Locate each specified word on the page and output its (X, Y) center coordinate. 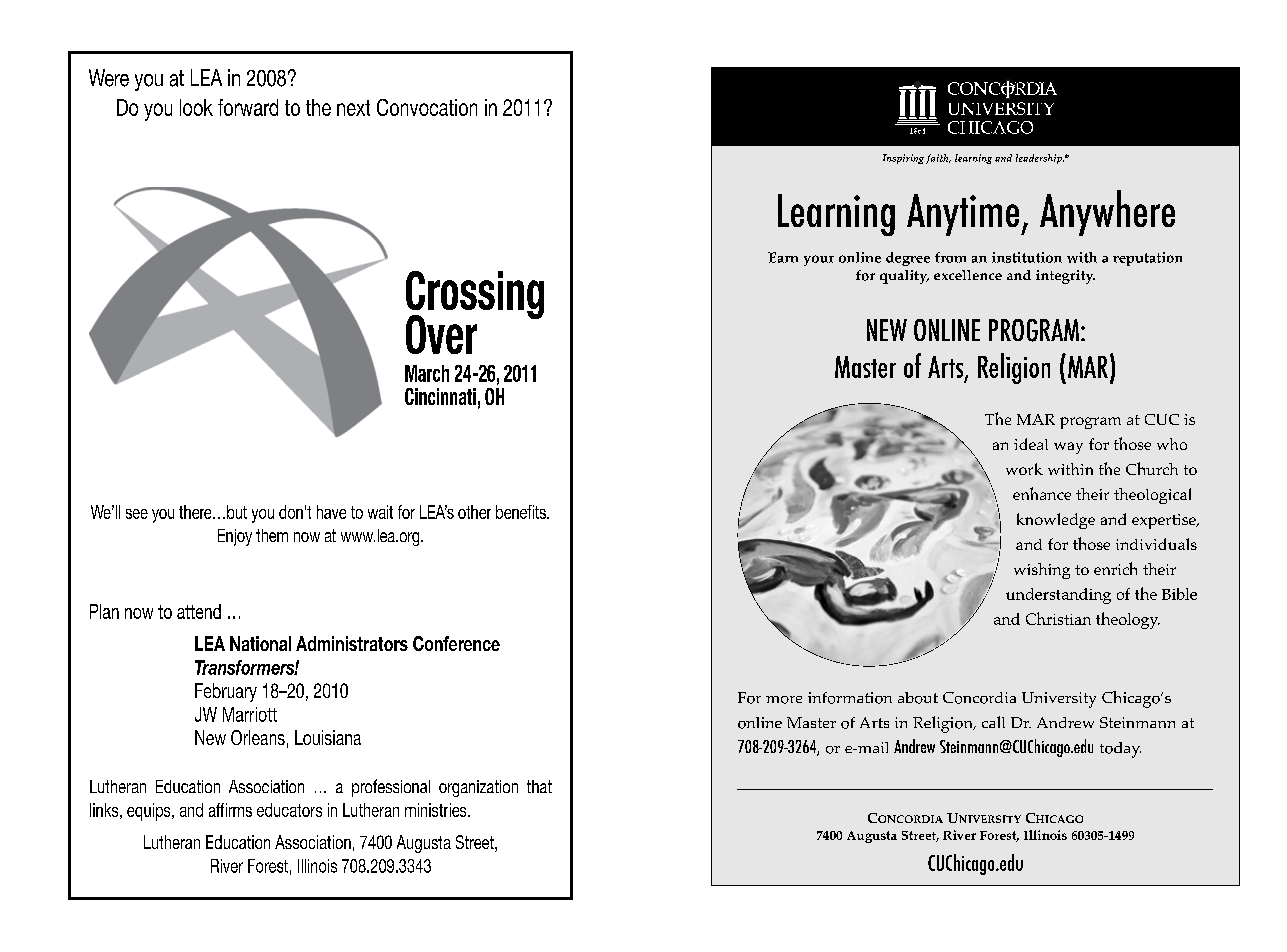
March (427, 373)
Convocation (427, 107)
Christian (1058, 618)
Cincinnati (440, 396)
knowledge (1056, 521)
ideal (1031, 444)
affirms (230, 810)
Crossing (475, 296)
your (819, 260)
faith (938, 159)
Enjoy (235, 537)
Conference (456, 643)
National (260, 643)
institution (1027, 257)
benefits (522, 512)
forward (248, 107)
